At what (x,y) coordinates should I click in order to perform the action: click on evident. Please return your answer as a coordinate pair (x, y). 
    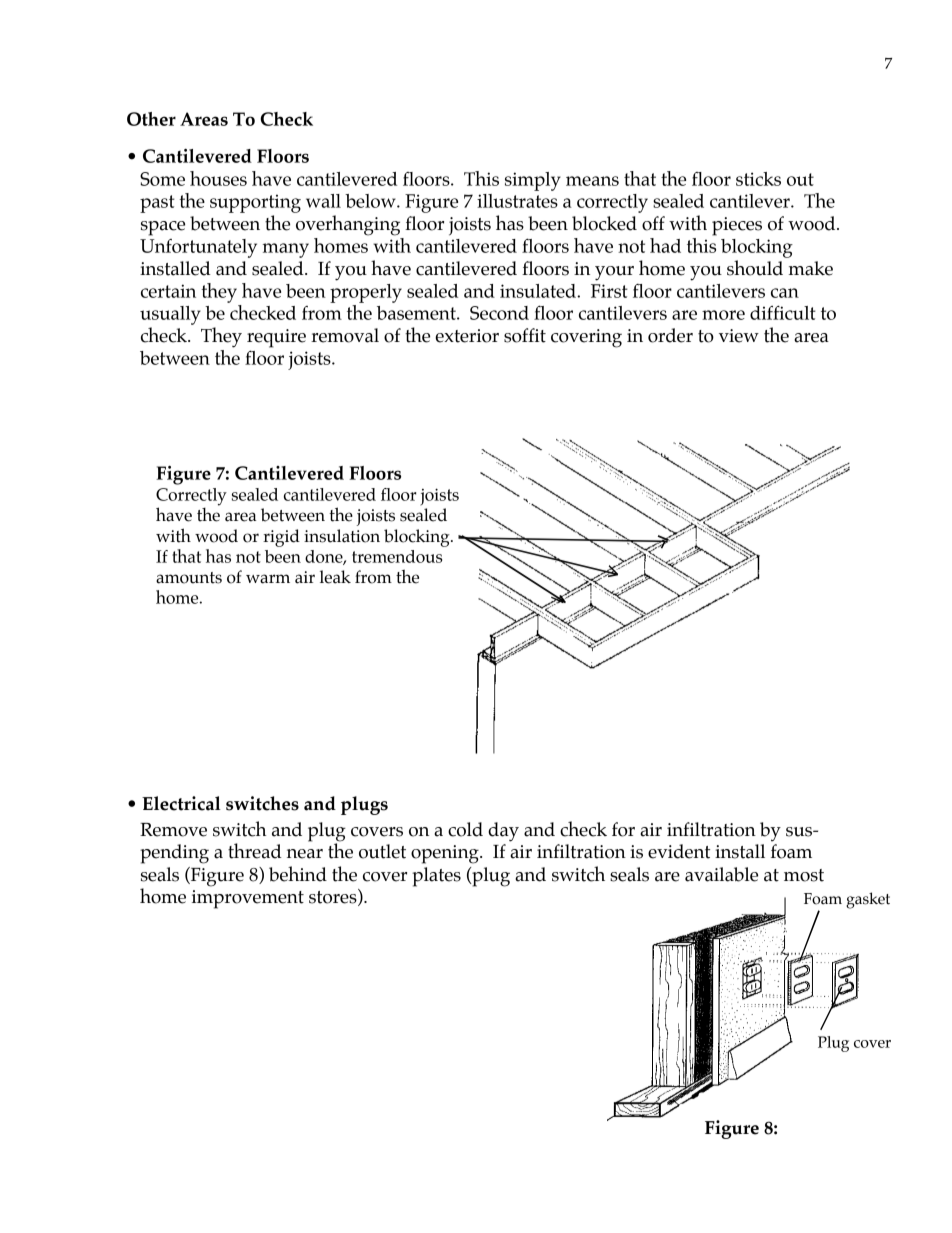
    Looking at the image, I should click on (679, 851).
